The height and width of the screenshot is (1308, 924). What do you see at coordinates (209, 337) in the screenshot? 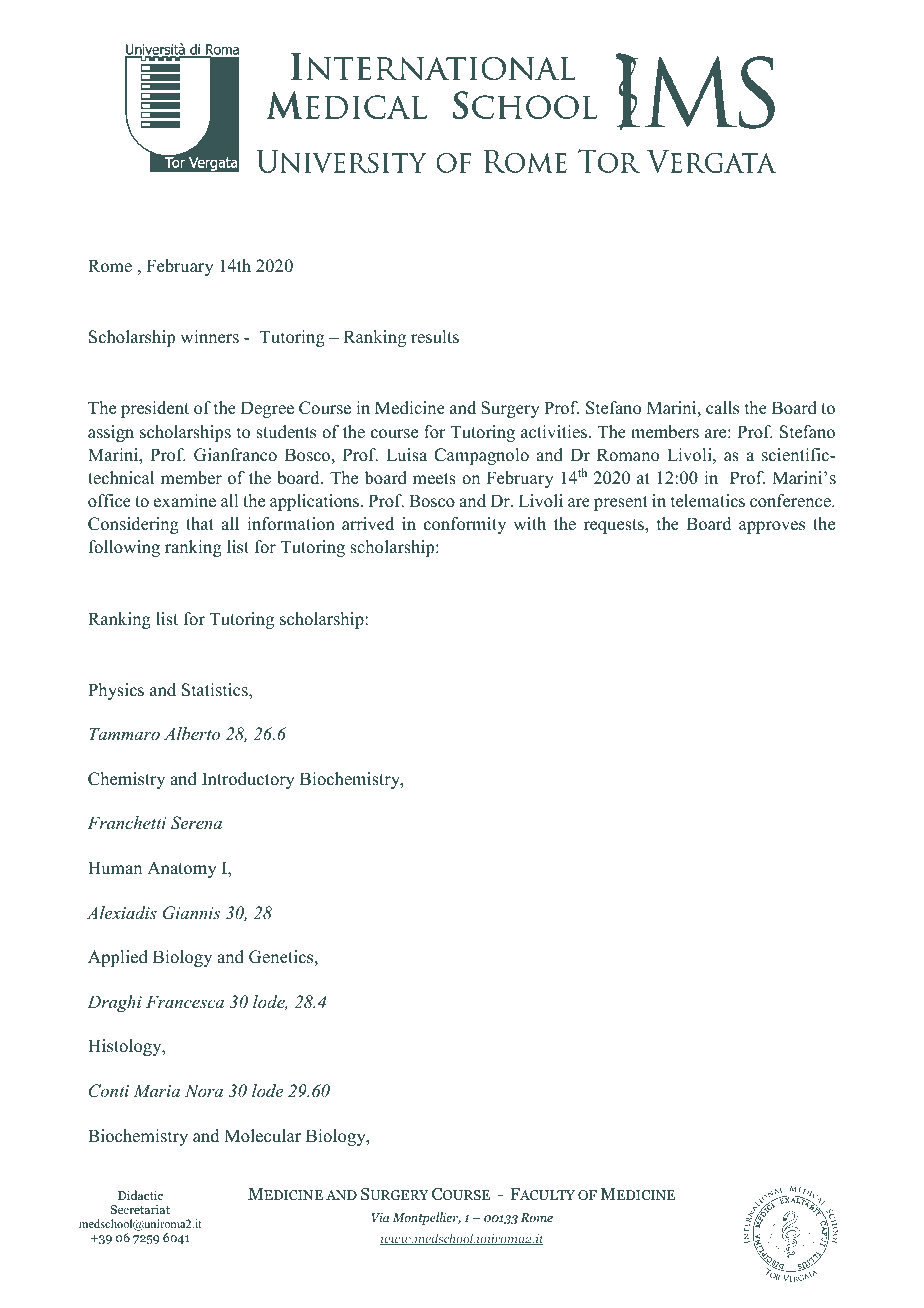
I see `winners` at bounding box center [209, 337].
